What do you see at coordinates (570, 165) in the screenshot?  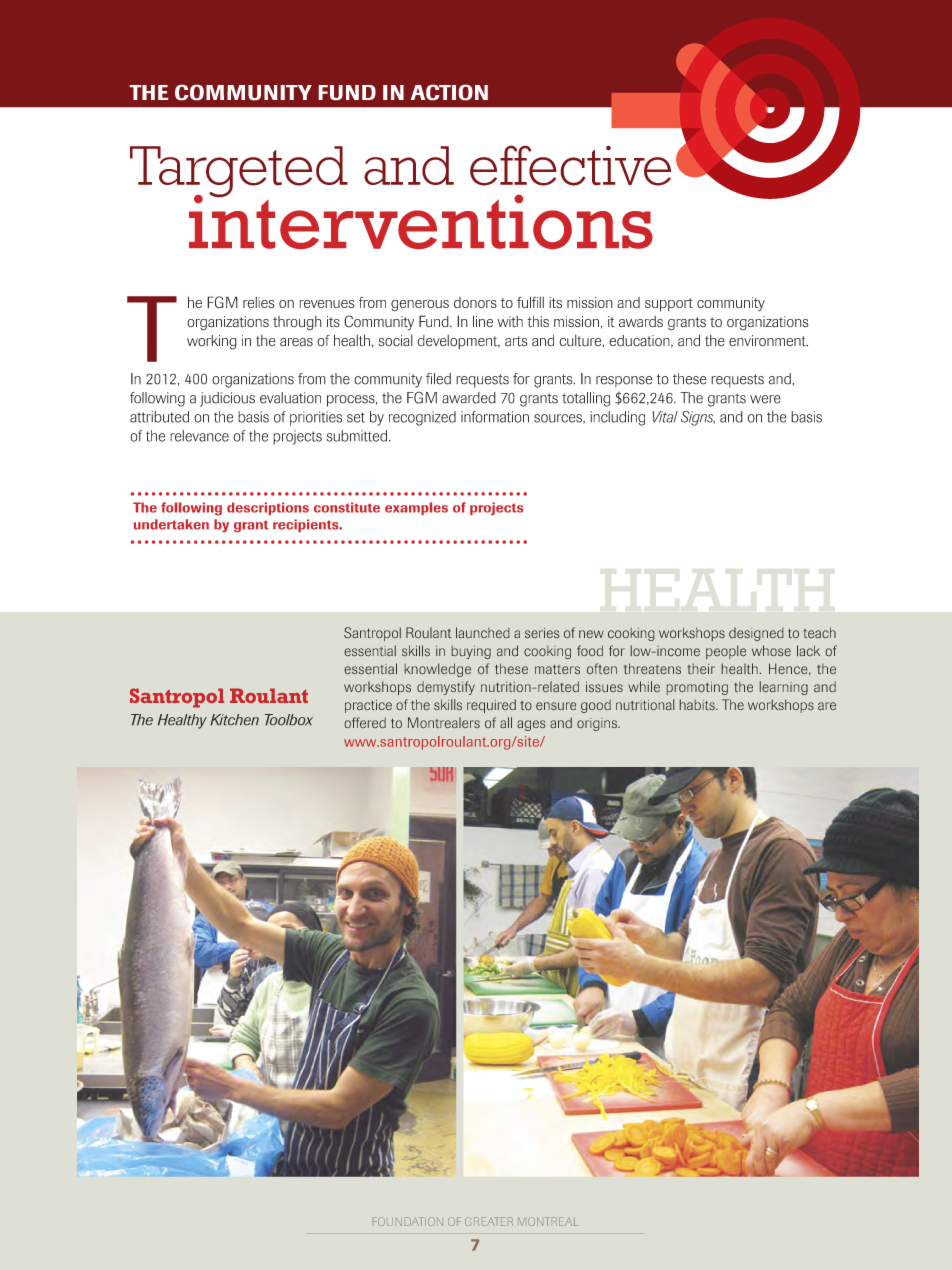 I see `effective` at bounding box center [570, 165].
